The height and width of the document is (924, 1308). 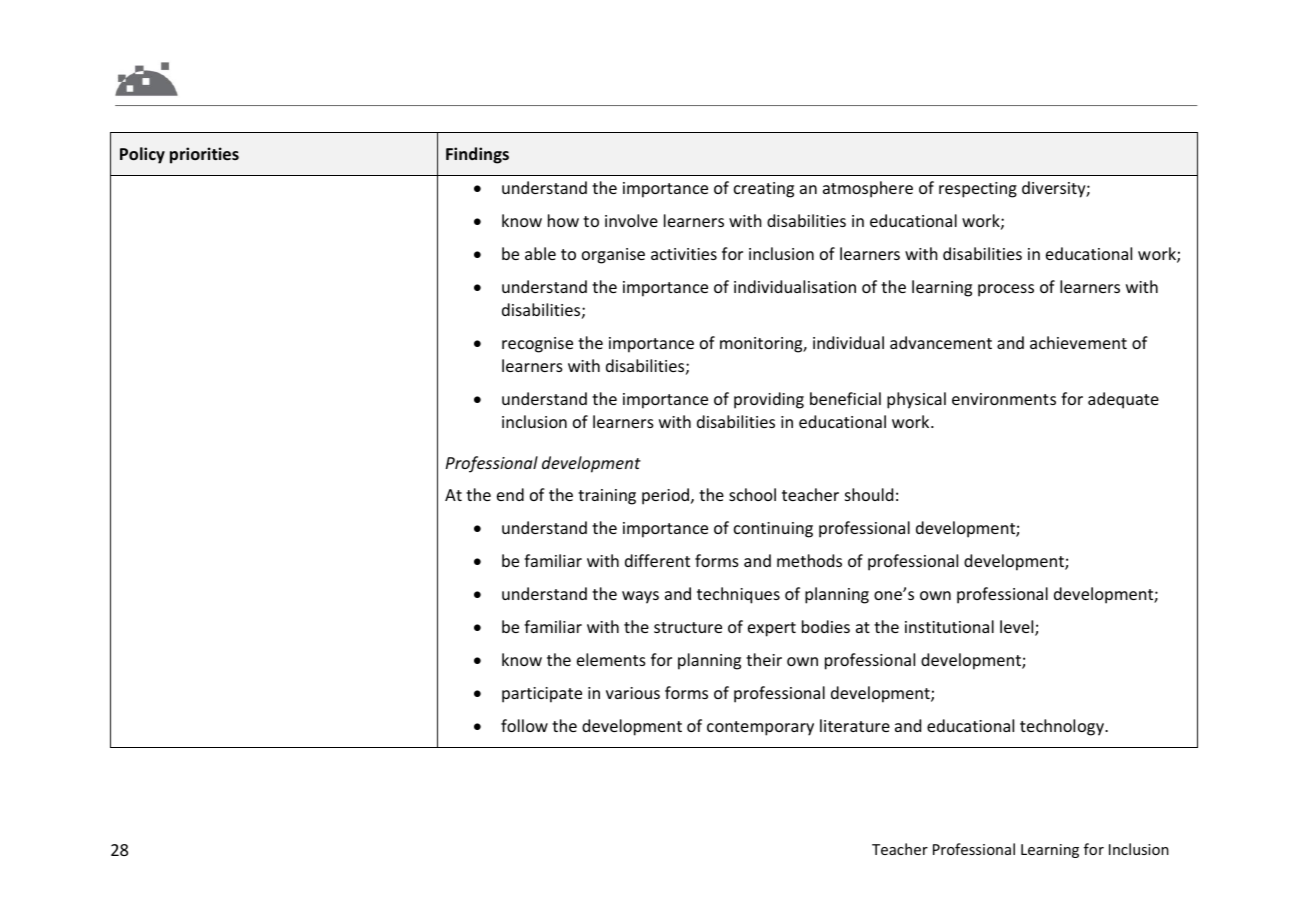 I want to click on respecting, so click(x=978, y=190).
